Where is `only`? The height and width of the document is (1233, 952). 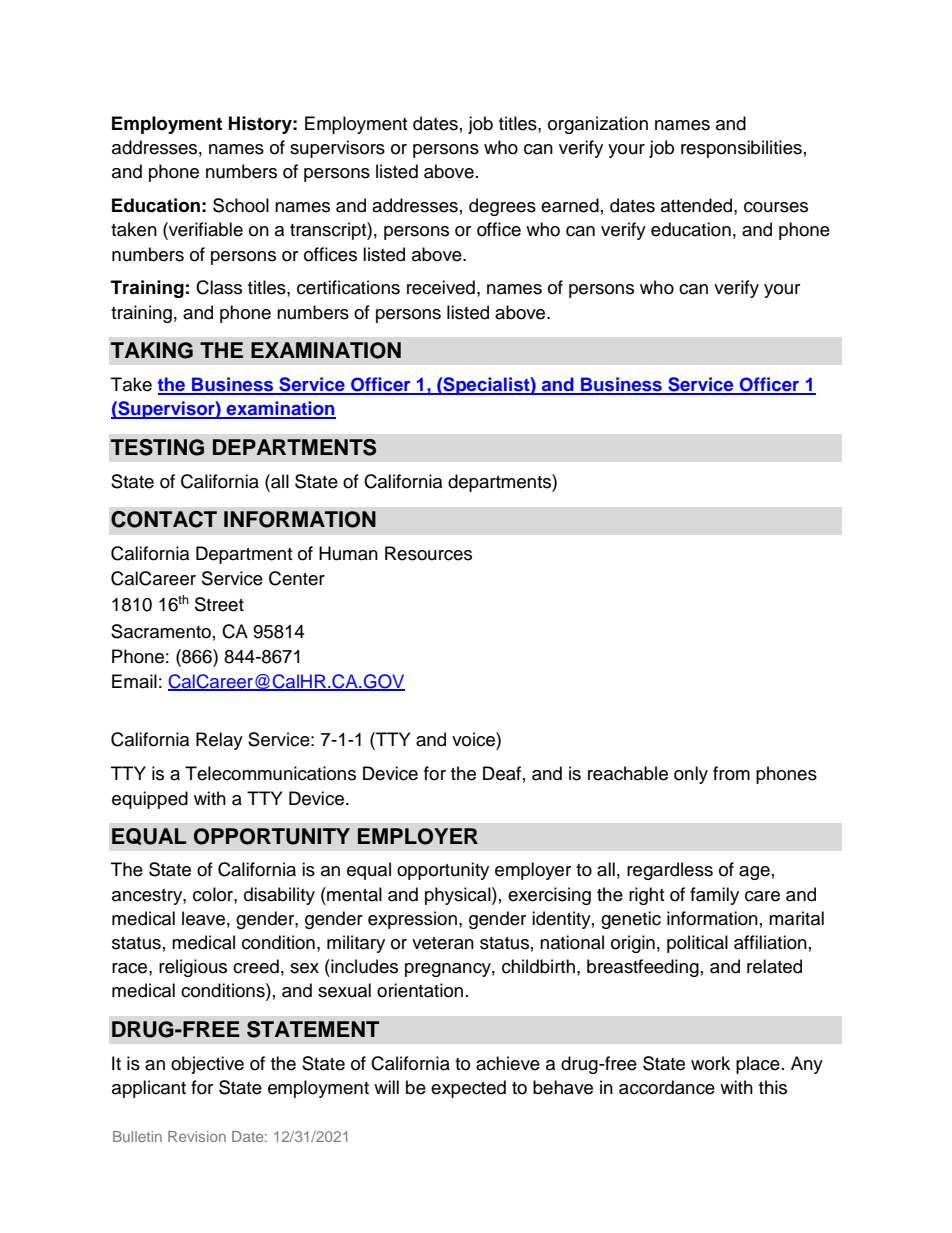 only is located at coordinates (691, 775).
